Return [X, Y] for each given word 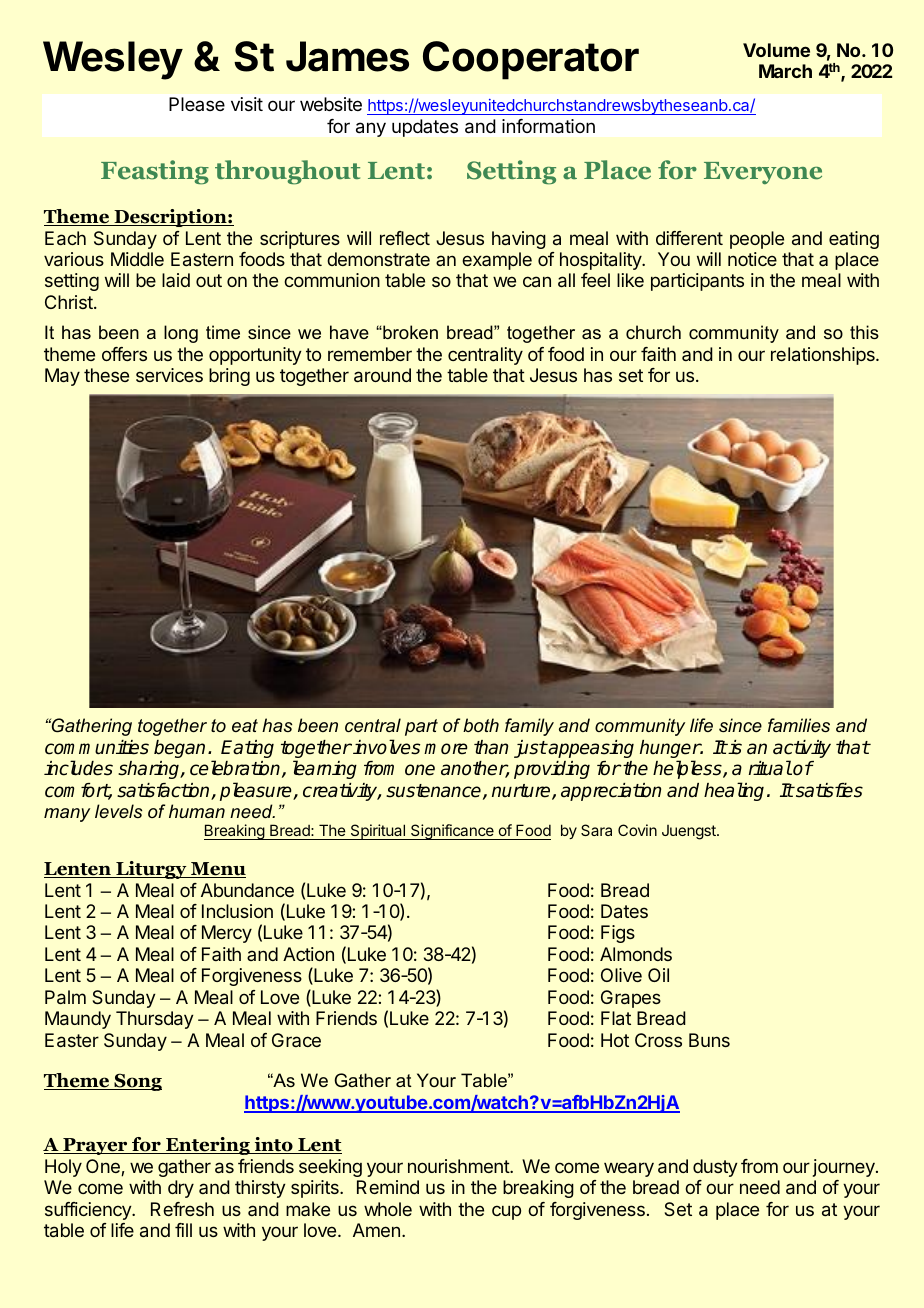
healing [734, 791]
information [548, 126]
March [785, 71]
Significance [452, 832]
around [382, 375]
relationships [824, 356]
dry [181, 1189]
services [169, 375]
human [197, 811]
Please [197, 104]
